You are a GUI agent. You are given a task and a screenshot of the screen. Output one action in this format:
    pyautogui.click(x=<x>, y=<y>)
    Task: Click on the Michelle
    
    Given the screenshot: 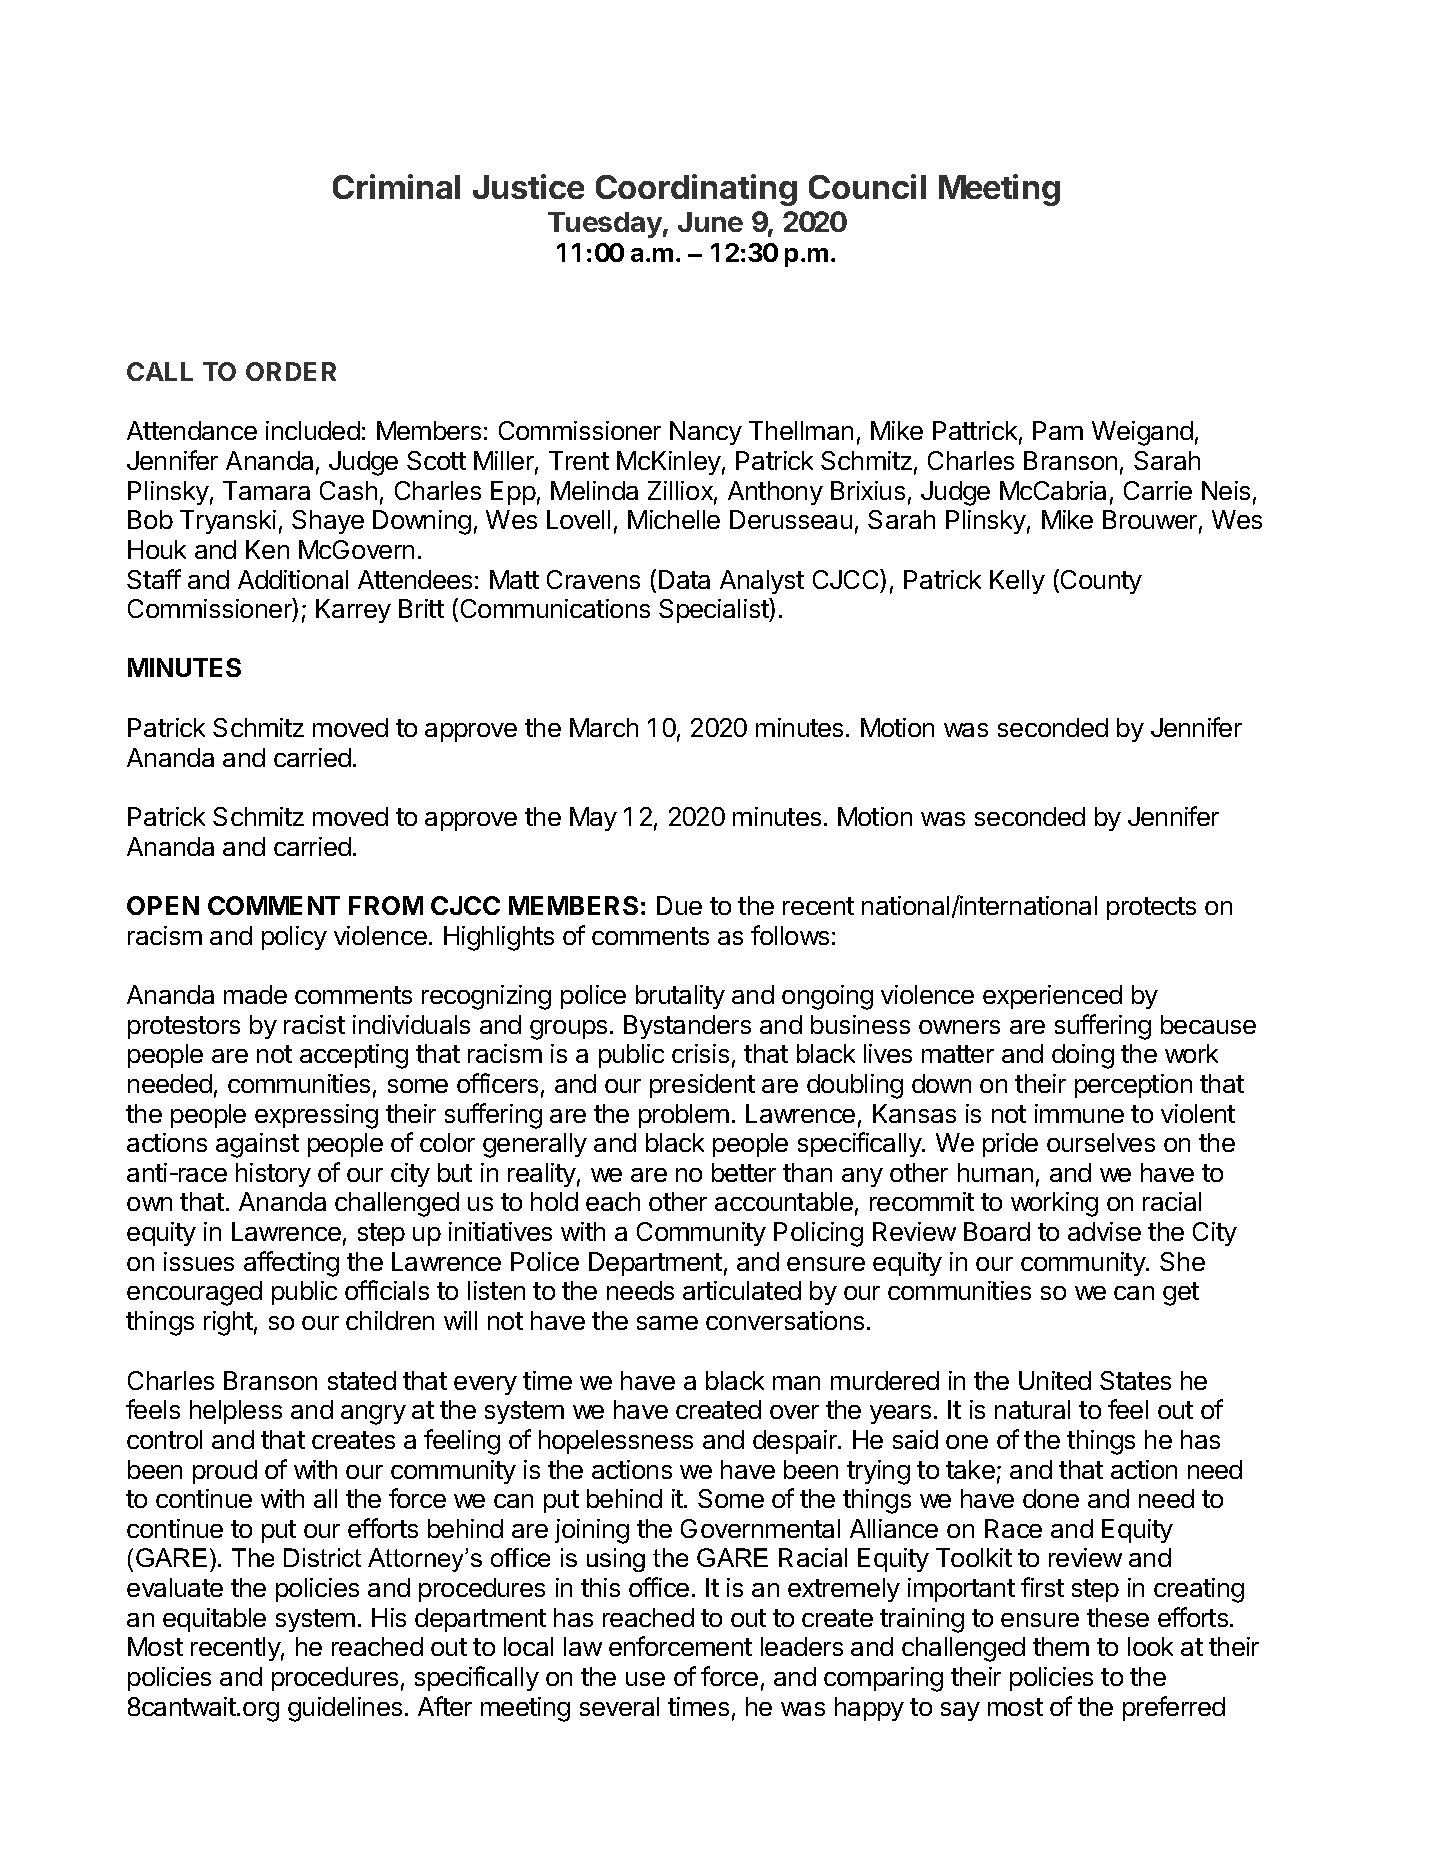 What is the action you would take?
    pyautogui.click(x=674, y=519)
